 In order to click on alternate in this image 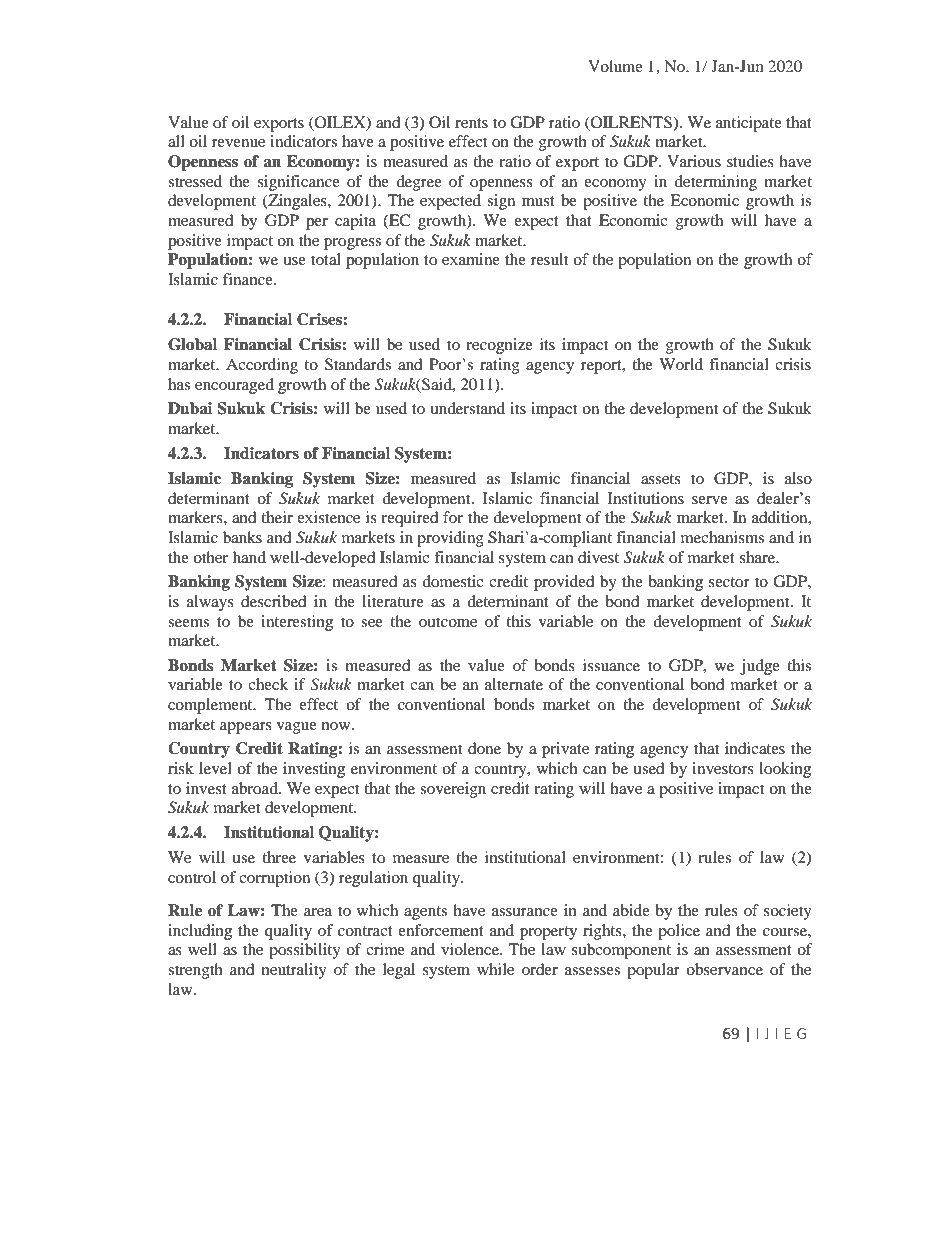, I will do `click(514, 684)`.
